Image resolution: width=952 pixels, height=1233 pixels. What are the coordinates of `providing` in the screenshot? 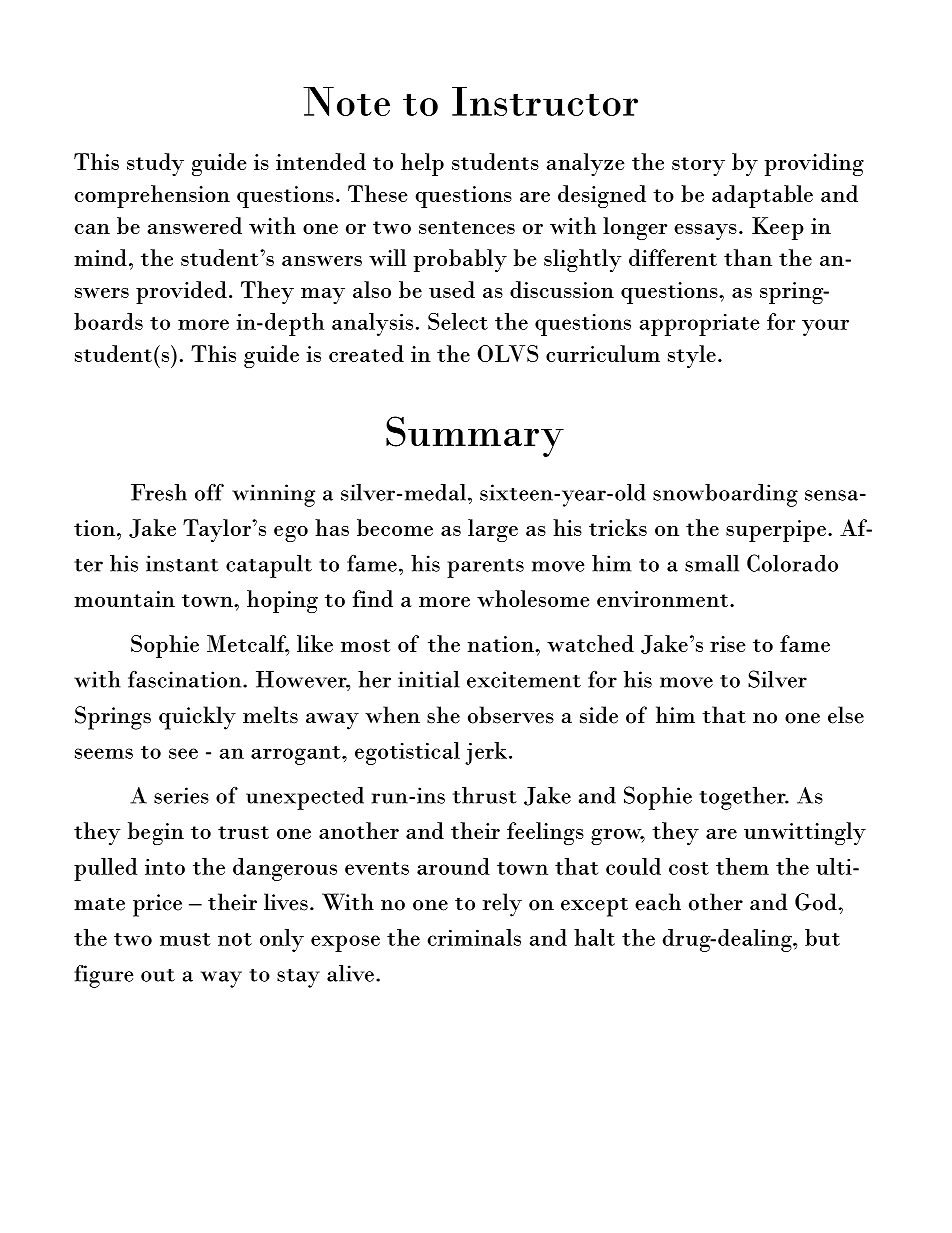 It's located at (814, 164).
